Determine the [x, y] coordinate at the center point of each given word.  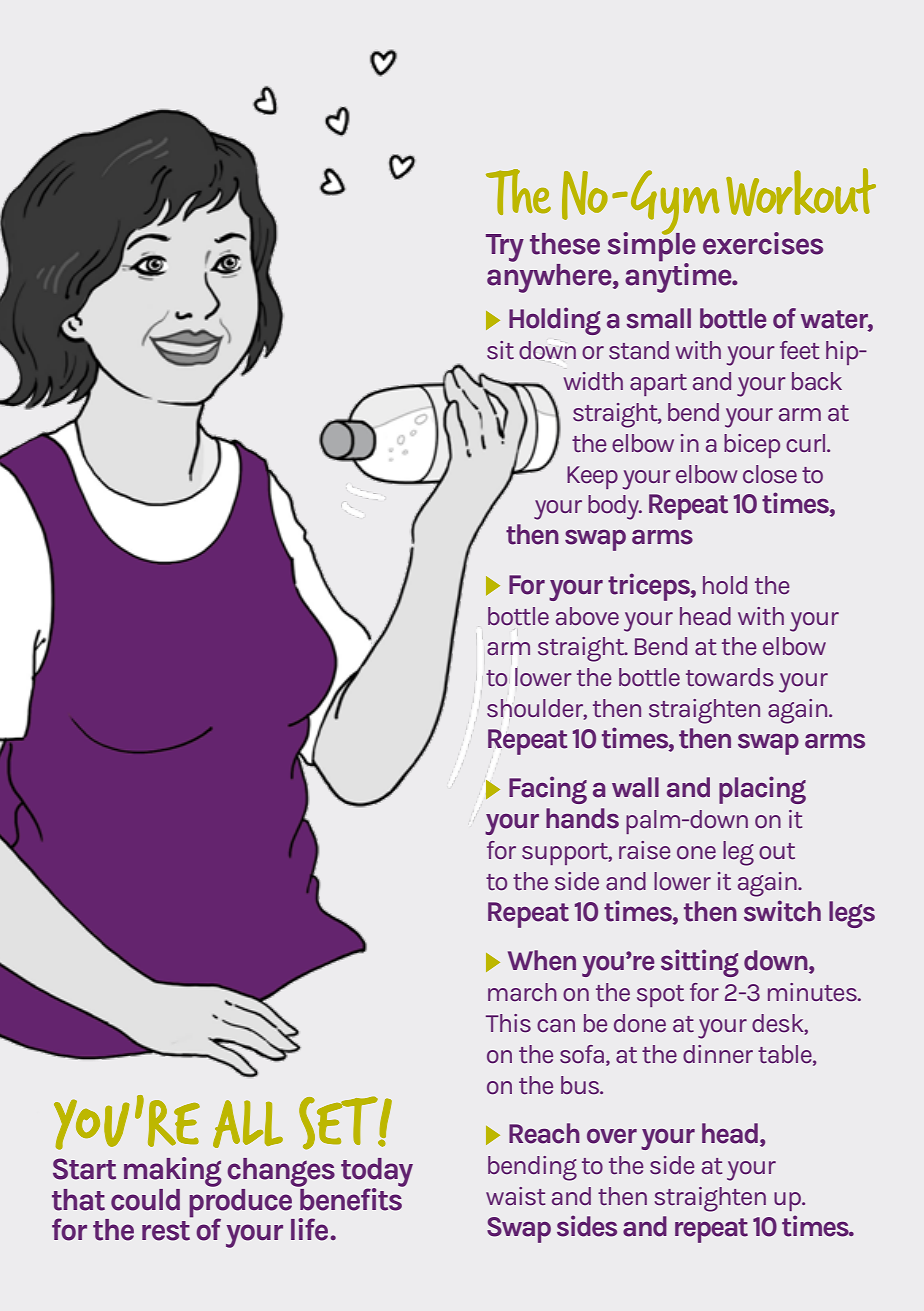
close [770, 474]
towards [730, 677]
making [173, 1172]
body [614, 507]
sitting [700, 963]
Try [505, 248]
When [542, 960]
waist [516, 1196]
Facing [548, 790]
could [145, 1200]
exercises [763, 243]
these [565, 244]
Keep [592, 477]
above [587, 616]
